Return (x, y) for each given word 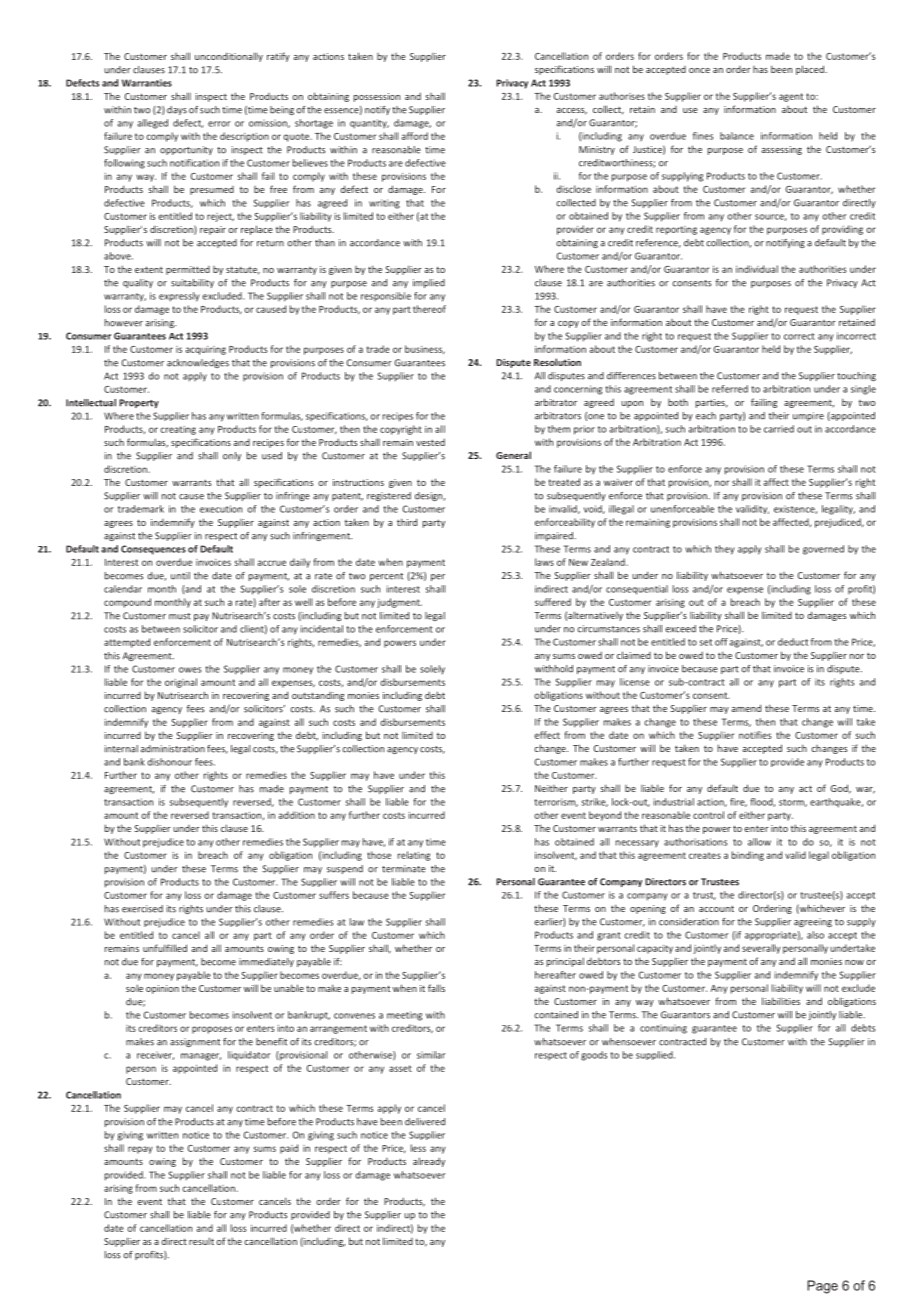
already (429, 1162)
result (201, 1241)
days (177, 110)
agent (791, 97)
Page (822, 1287)
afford (415, 136)
